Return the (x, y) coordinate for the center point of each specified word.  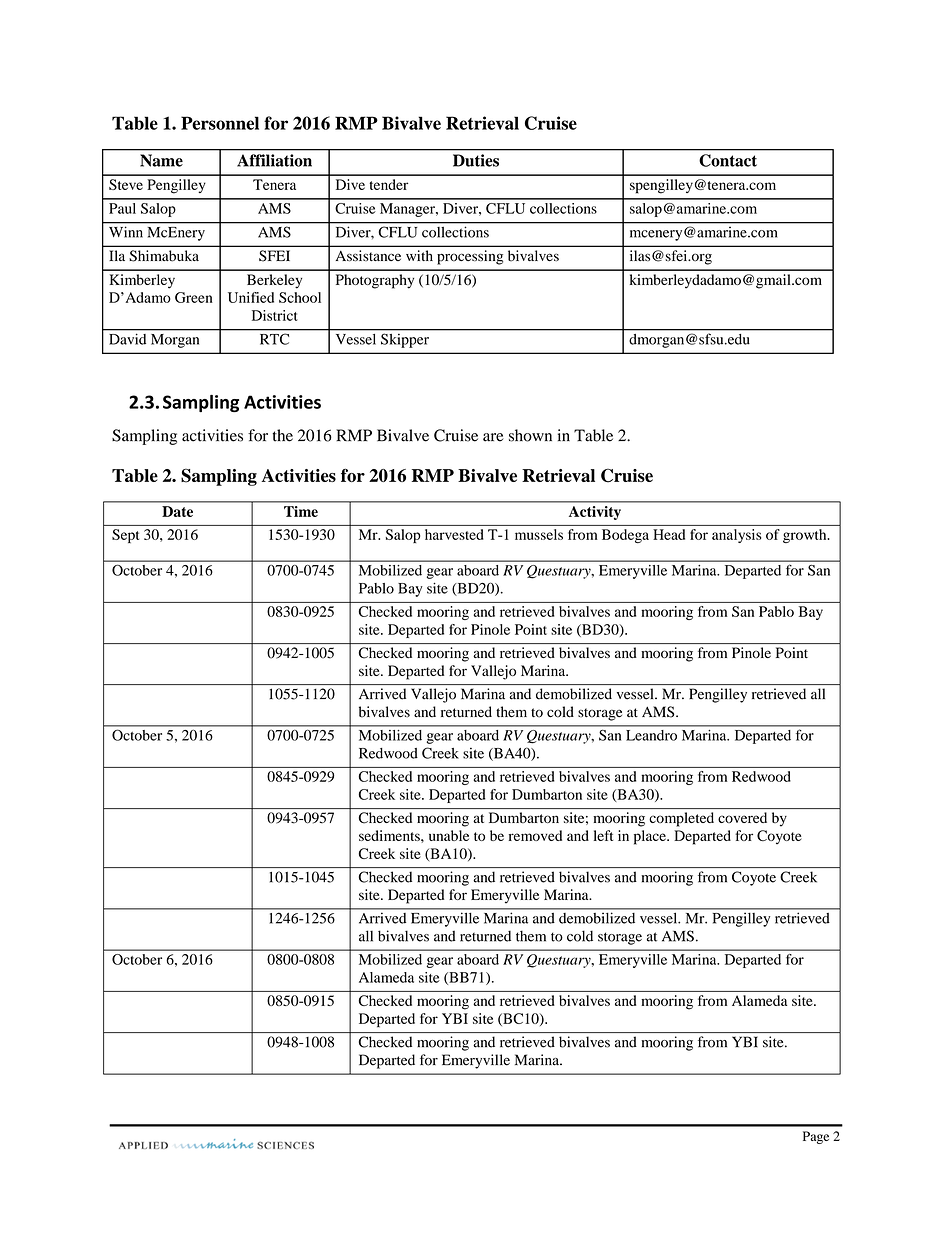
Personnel (220, 123)
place (651, 837)
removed (535, 835)
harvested (454, 534)
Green (194, 297)
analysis (736, 536)
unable (449, 835)
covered (742, 817)
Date (177, 511)
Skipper (405, 341)
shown (530, 435)
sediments (390, 835)
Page (816, 1137)
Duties (476, 160)
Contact (728, 160)
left (603, 835)
